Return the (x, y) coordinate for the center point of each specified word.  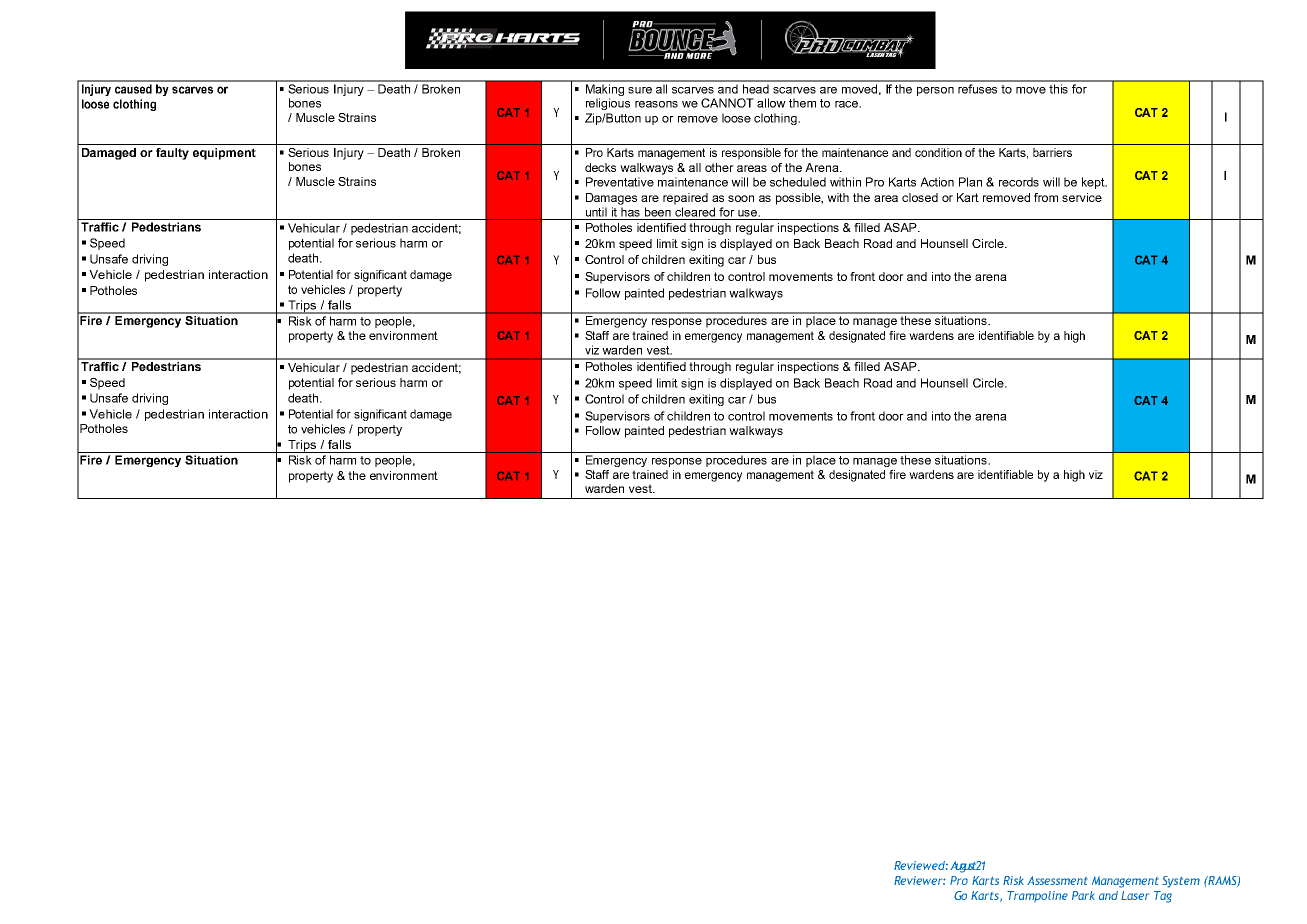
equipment (224, 154)
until (596, 212)
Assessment (1057, 880)
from (1046, 197)
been (658, 212)
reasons (656, 104)
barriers (1052, 152)
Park (1083, 895)
